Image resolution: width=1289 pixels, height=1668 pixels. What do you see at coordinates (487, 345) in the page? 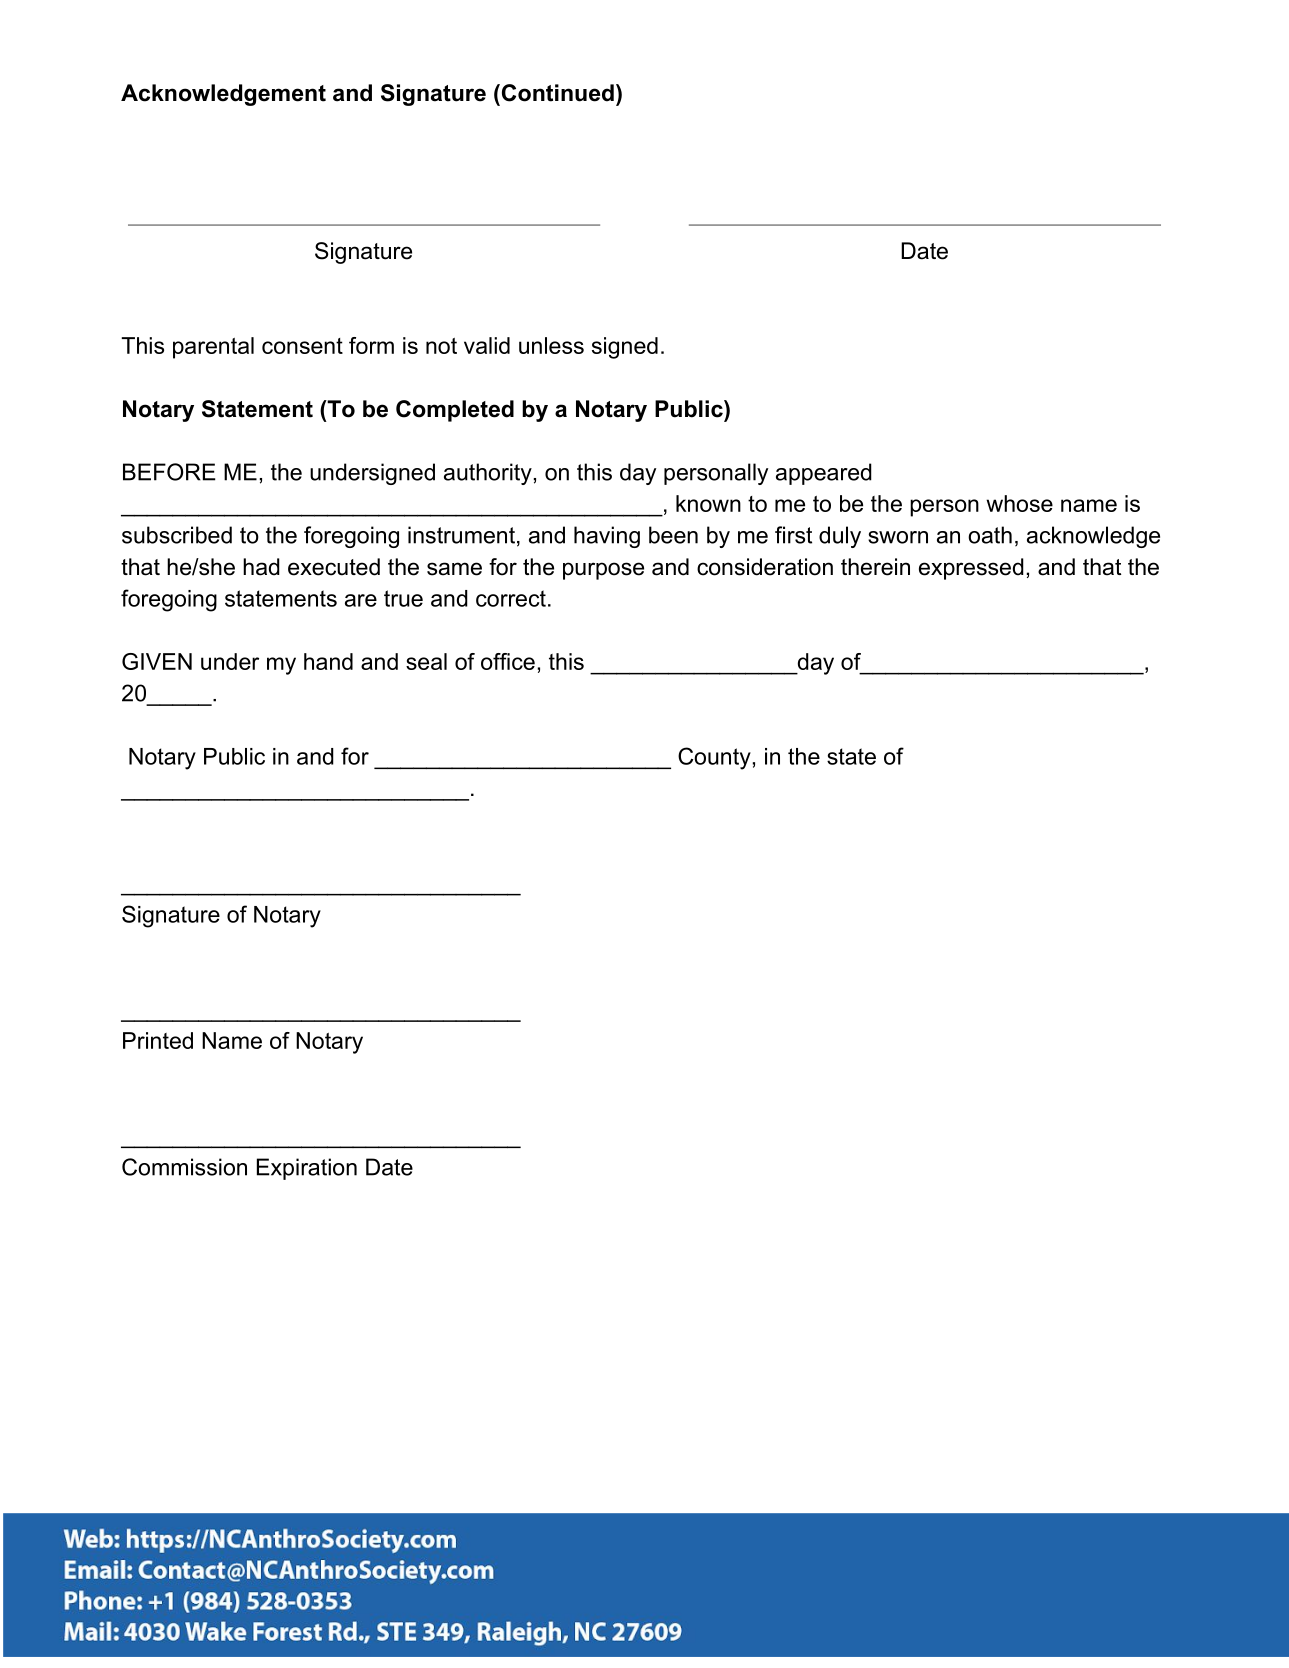
I see `valid` at bounding box center [487, 345].
